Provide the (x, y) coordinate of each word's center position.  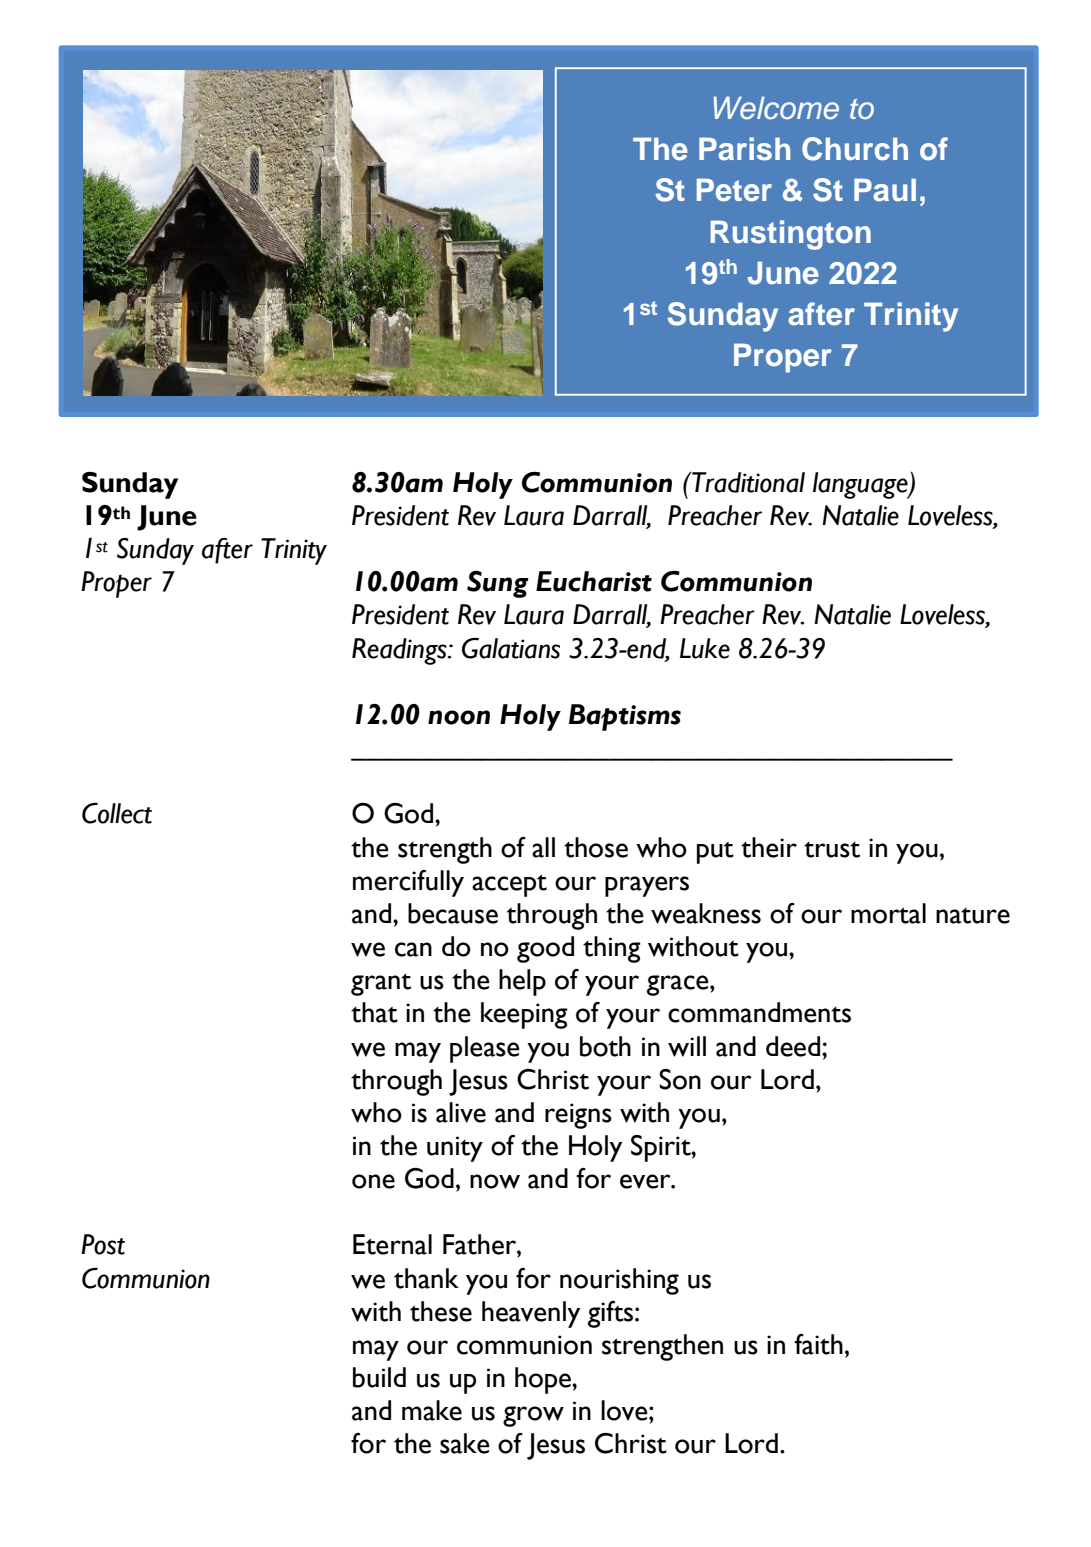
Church (855, 149)
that (374, 1012)
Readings (400, 651)
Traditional (747, 482)
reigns (578, 1116)
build (379, 1377)
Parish (745, 149)
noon (459, 717)
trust (832, 850)
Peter (734, 190)
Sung (498, 584)
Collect (117, 813)
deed (793, 1046)
